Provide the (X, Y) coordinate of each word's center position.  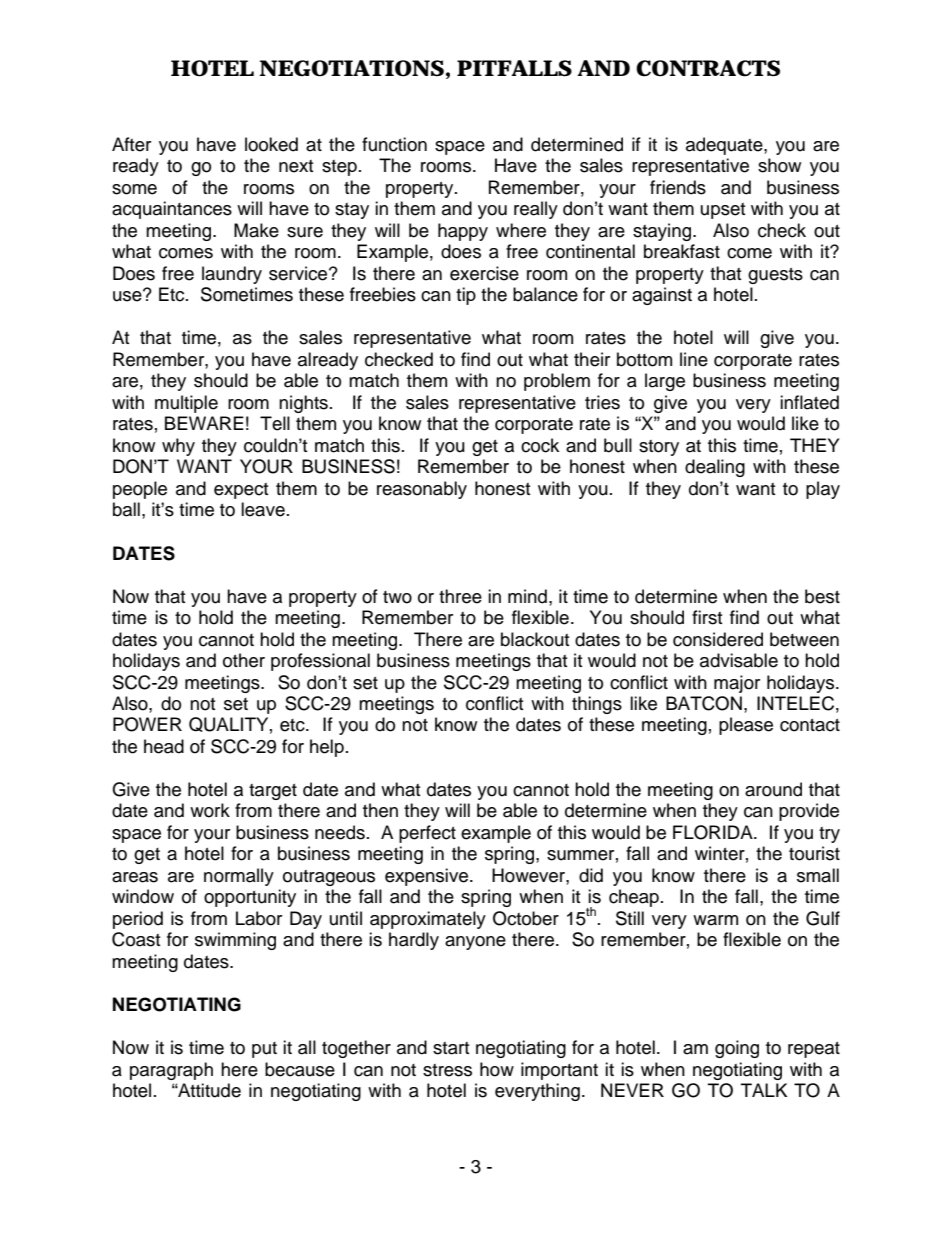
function (394, 144)
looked (271, 144)
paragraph (171, 1071)
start (451, 1048)
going (737, 1049)
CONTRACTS (708, 68)
